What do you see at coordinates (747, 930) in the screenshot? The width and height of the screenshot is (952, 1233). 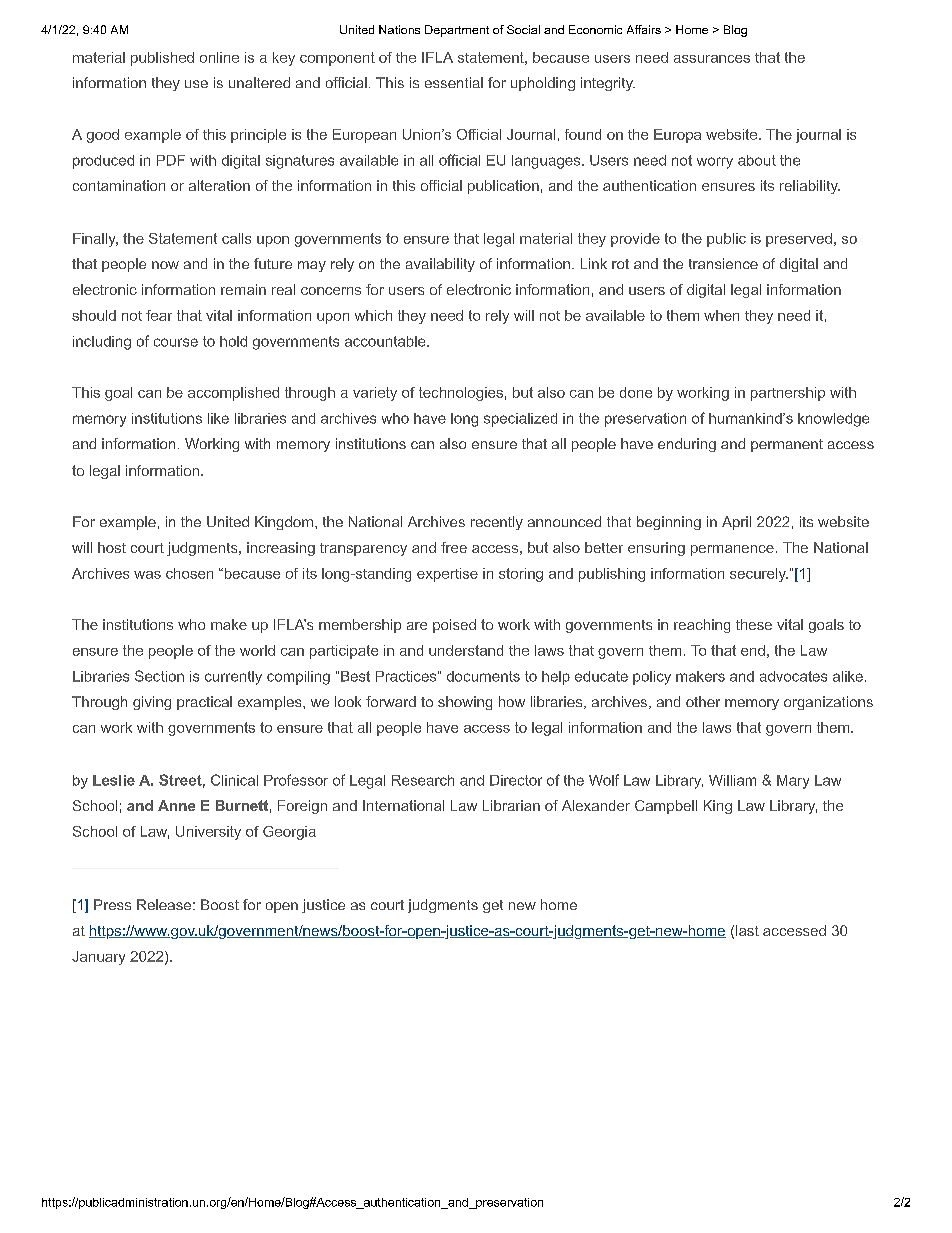 I see `last` at bounding box center [747, 930].
